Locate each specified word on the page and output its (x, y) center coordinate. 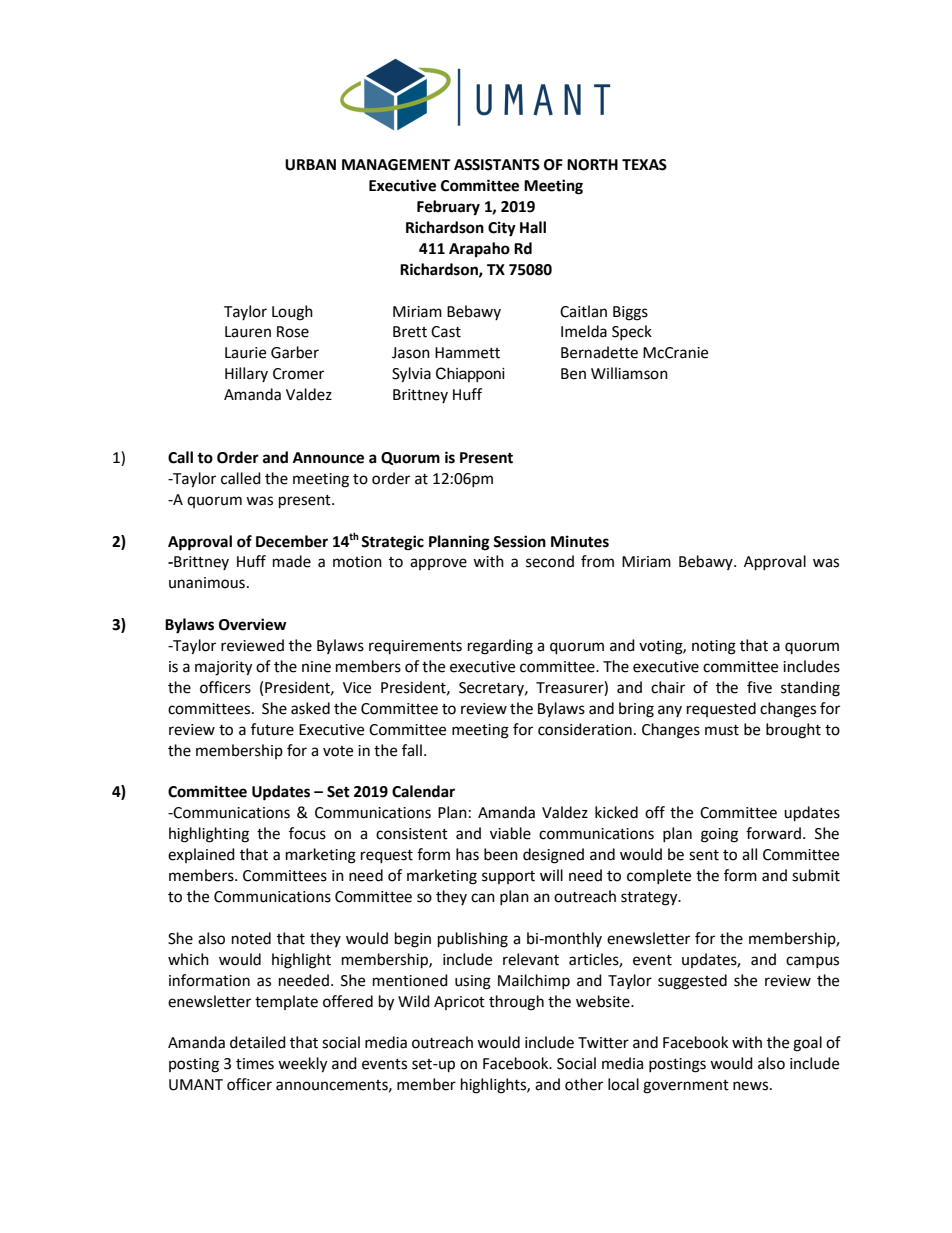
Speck (632, 332)
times (255, 1064)
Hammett (467, 353)
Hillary (246, 374)
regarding (500, 647)
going (719, 835)
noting (714, 647)
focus (307, 833)
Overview (253, 624)
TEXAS (644, 165)
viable (510, 833)
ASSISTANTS (497, 165)
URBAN (310, 165)
